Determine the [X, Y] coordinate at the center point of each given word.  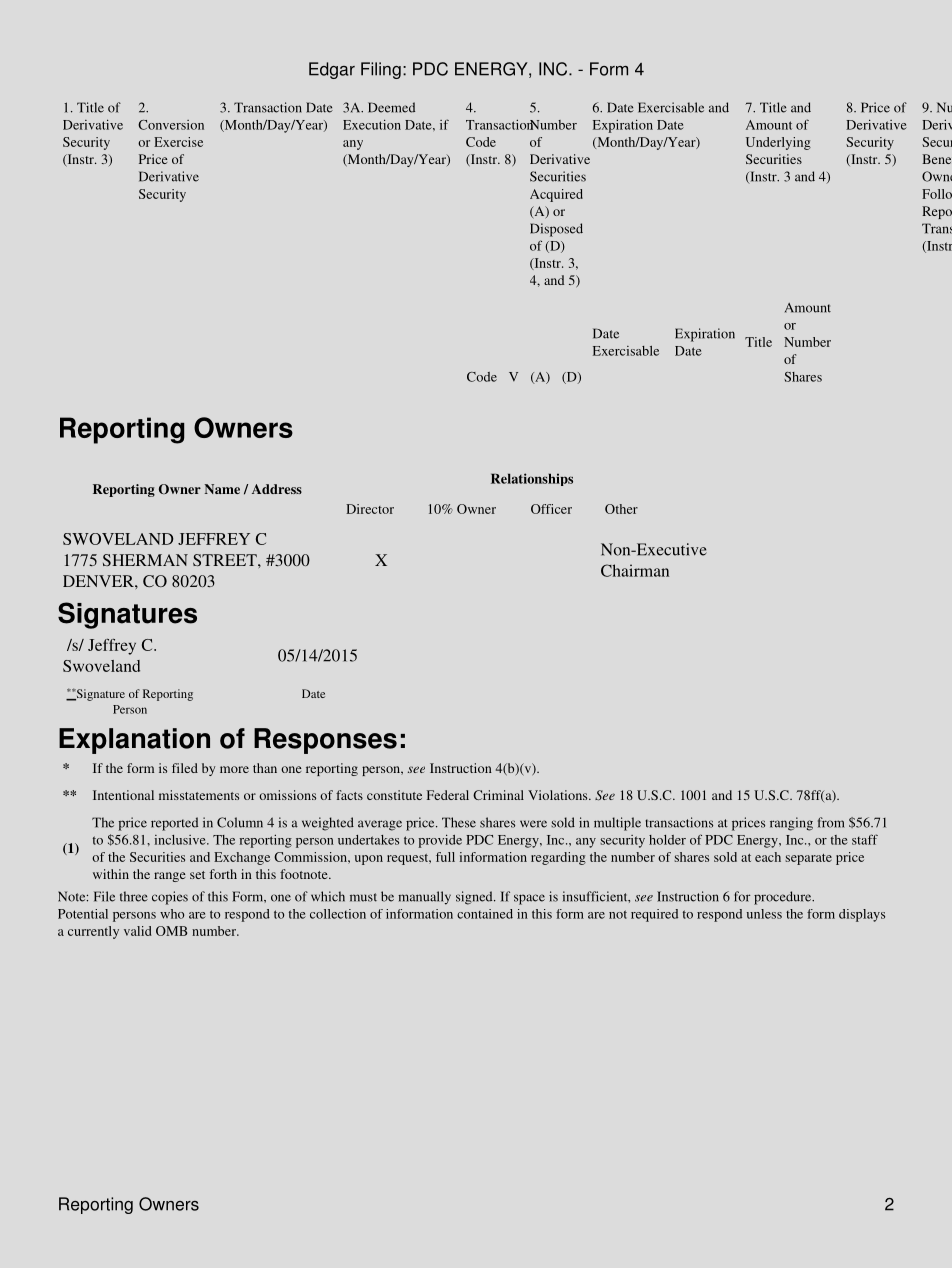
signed [475, 898]
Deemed [391, 107]
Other [621, 509]
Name [222, 489]
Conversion [171, 125]
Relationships [532, 479]
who [172, 914]
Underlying [778, 143]
